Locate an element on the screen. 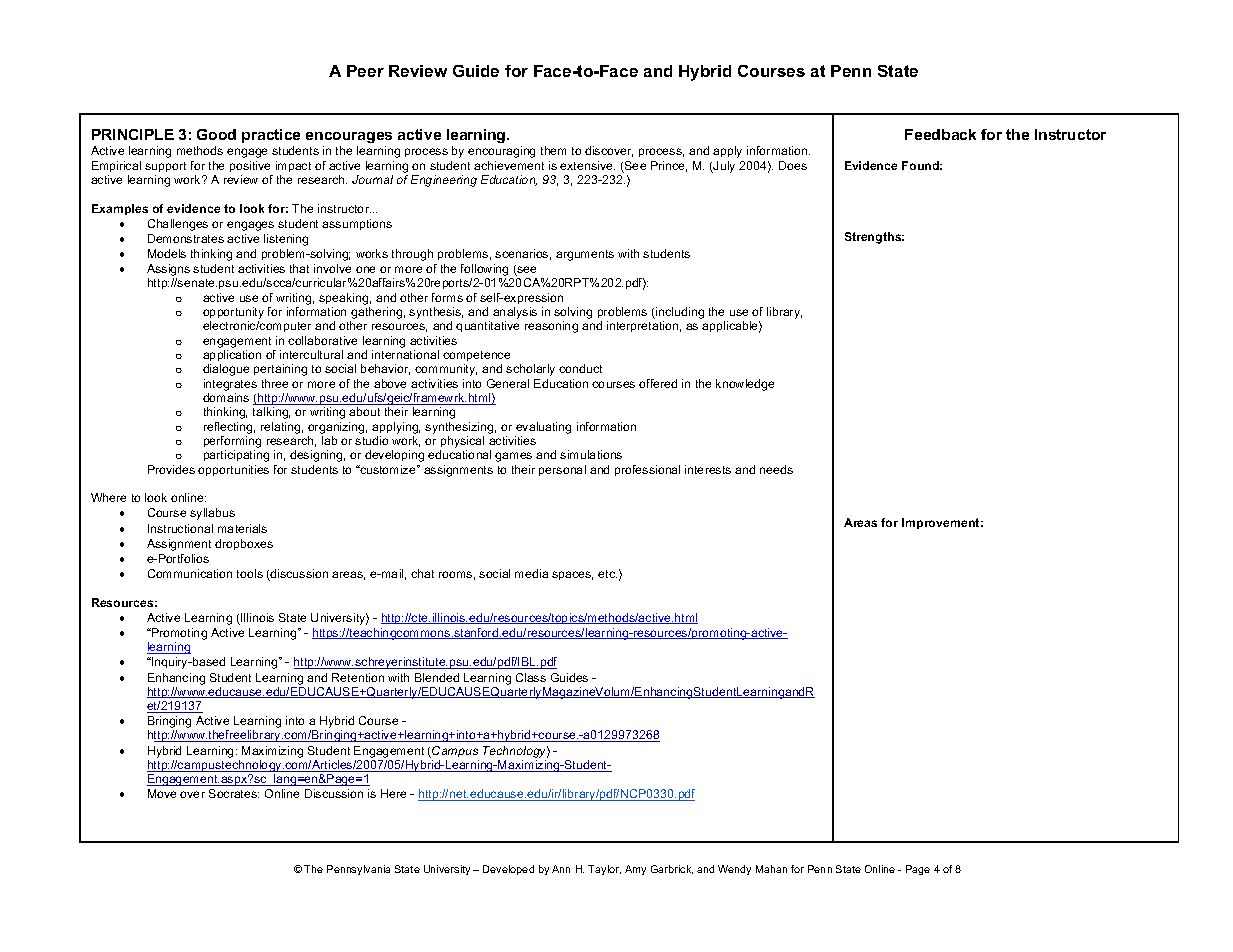 The image size is (1233, 952). Good is located at coordinates (216, 134).
